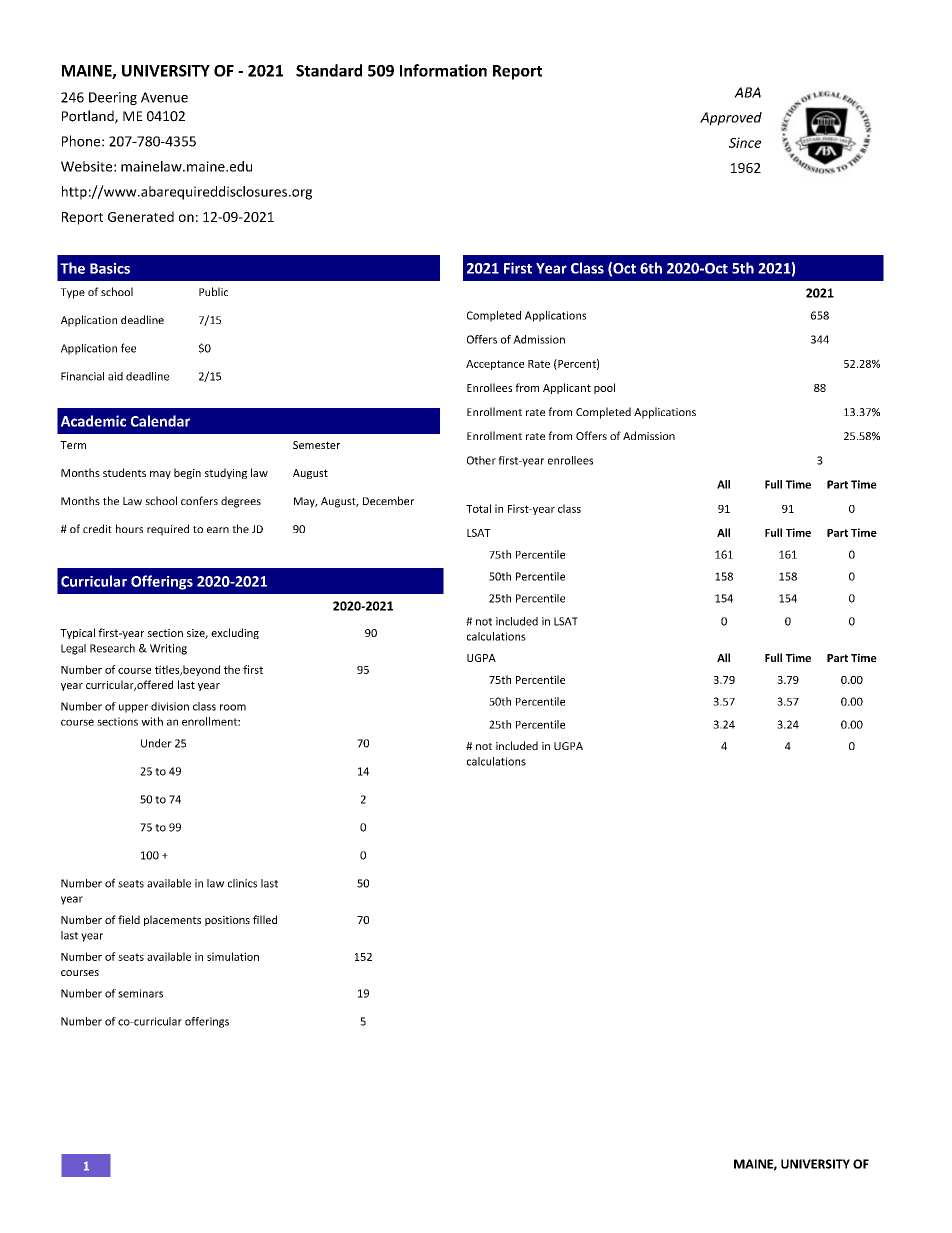 The width and height of the image is (952, 1233). What do you see at coordinates (604, 388) in the image?
I see `pool` at bounding box center [604, 388].
